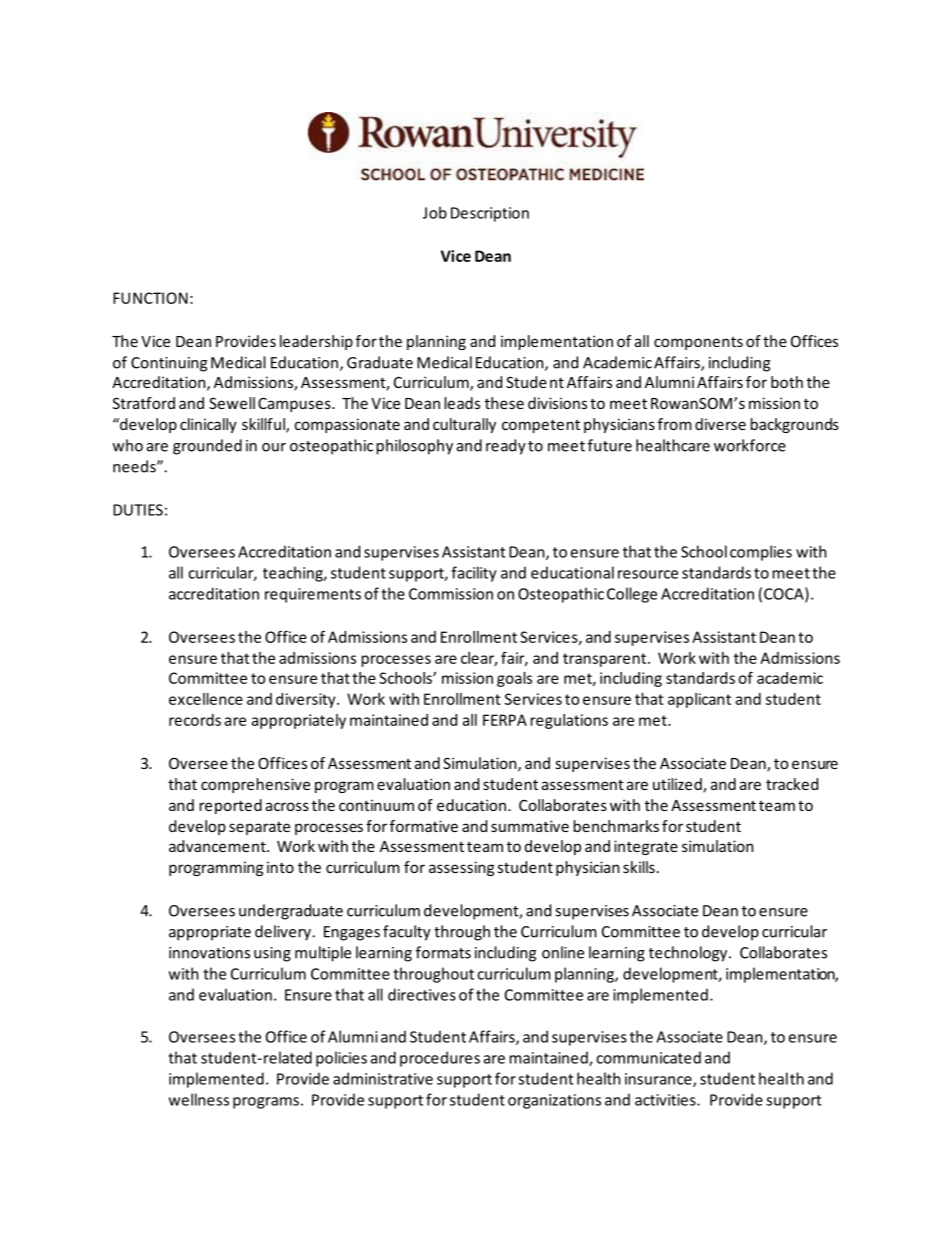 This screenshot has width=952, height=1233. Describe the element at coordinates (514, 679) in the screenshot. I see `goals` at that location.
